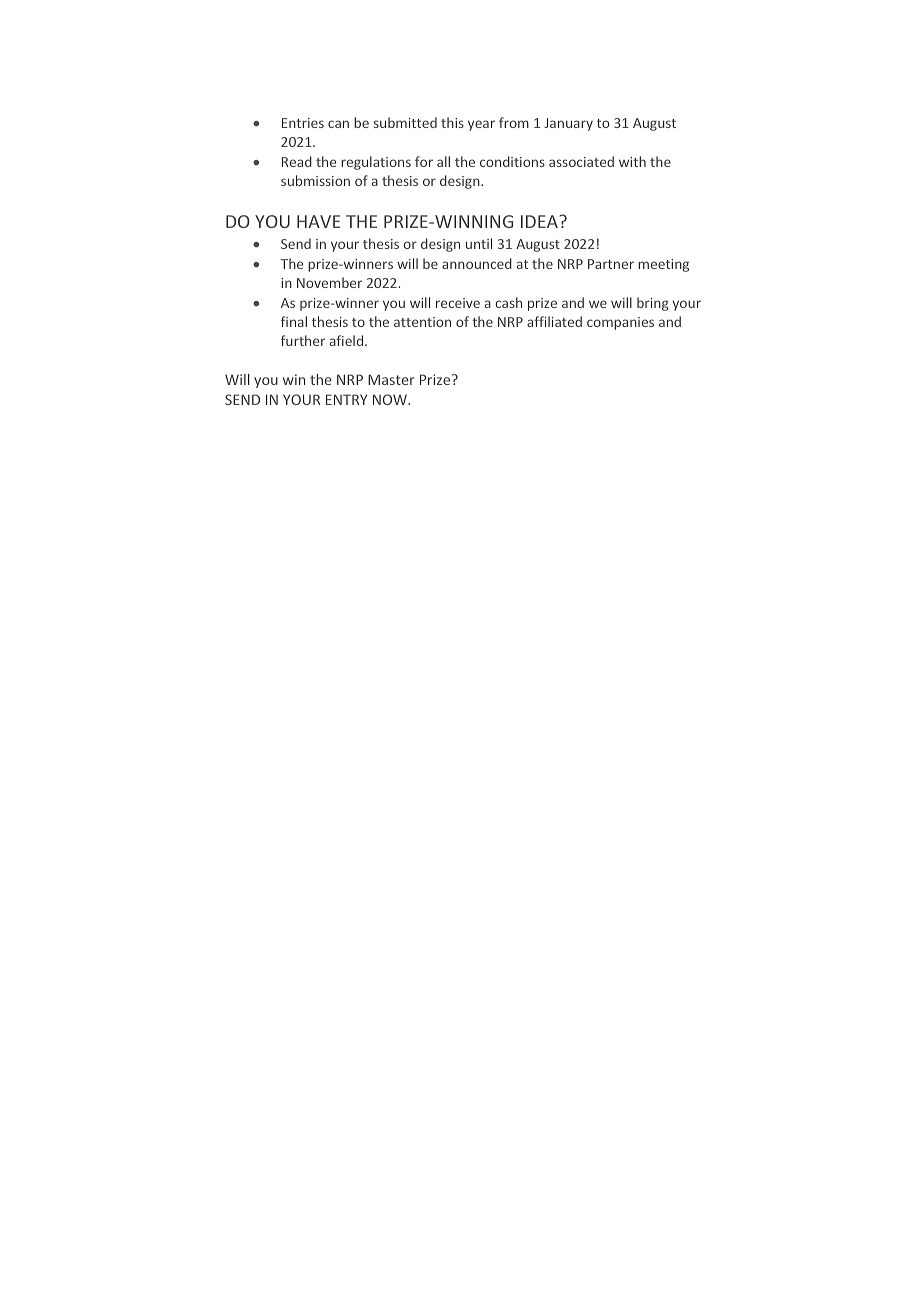 This screenshot has width=924, height=1308. What do you see at coordinates (611, 264) in the screenshot?
I see `Partner` at bounding box center [611, 264].
